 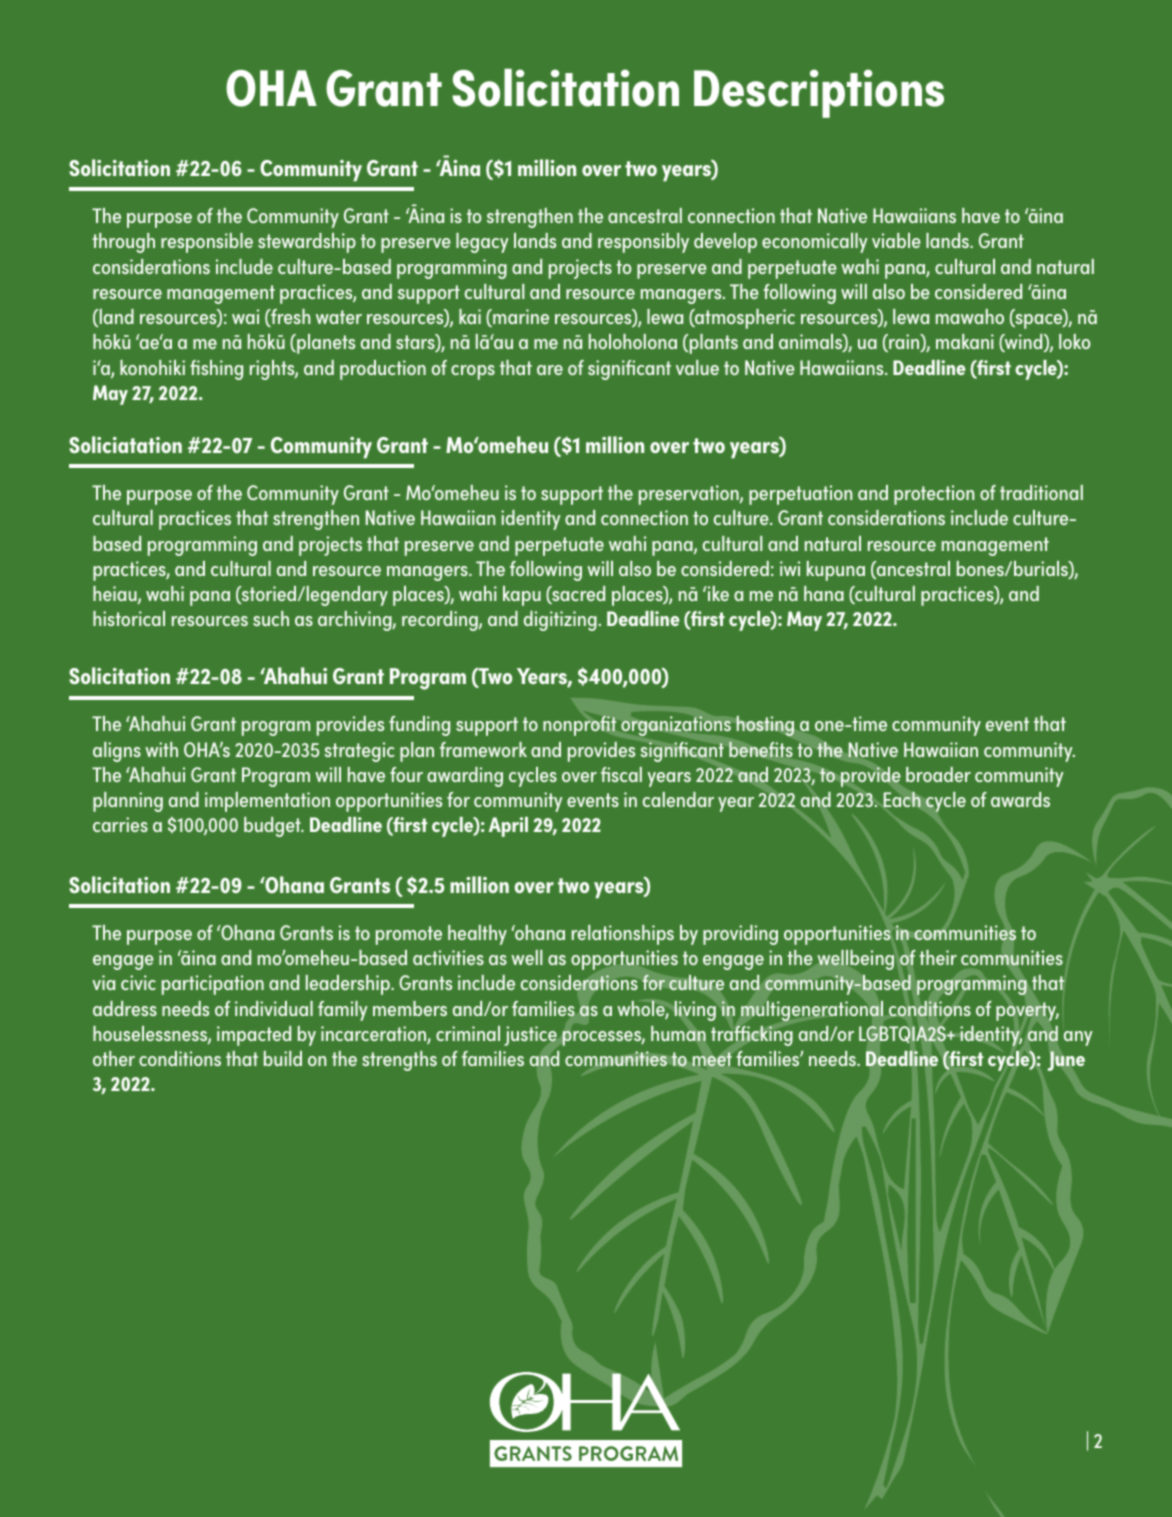 I want to click on viable, so click(x=896, y=240).
